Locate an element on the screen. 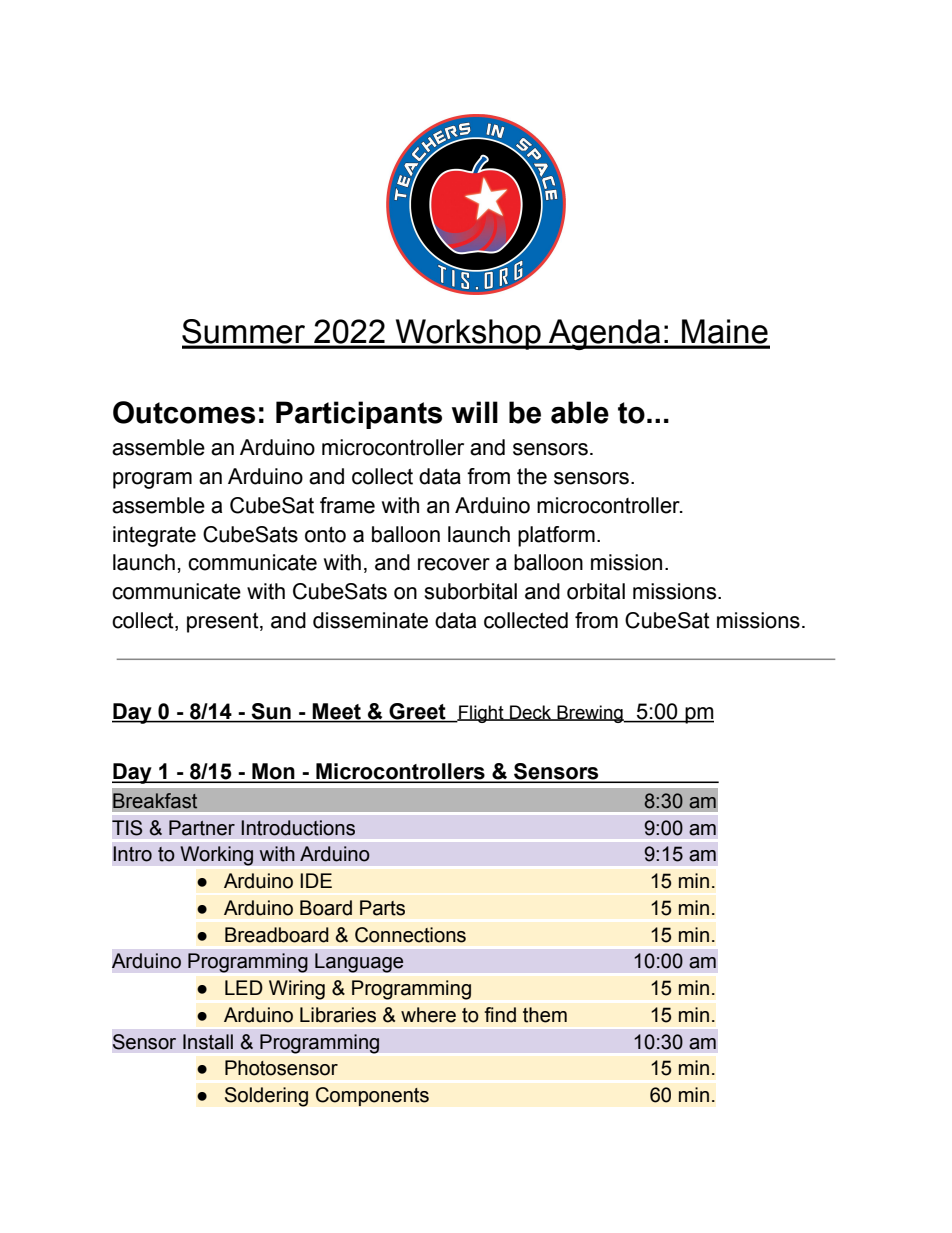  platform is located at coordinates (556, 536).
